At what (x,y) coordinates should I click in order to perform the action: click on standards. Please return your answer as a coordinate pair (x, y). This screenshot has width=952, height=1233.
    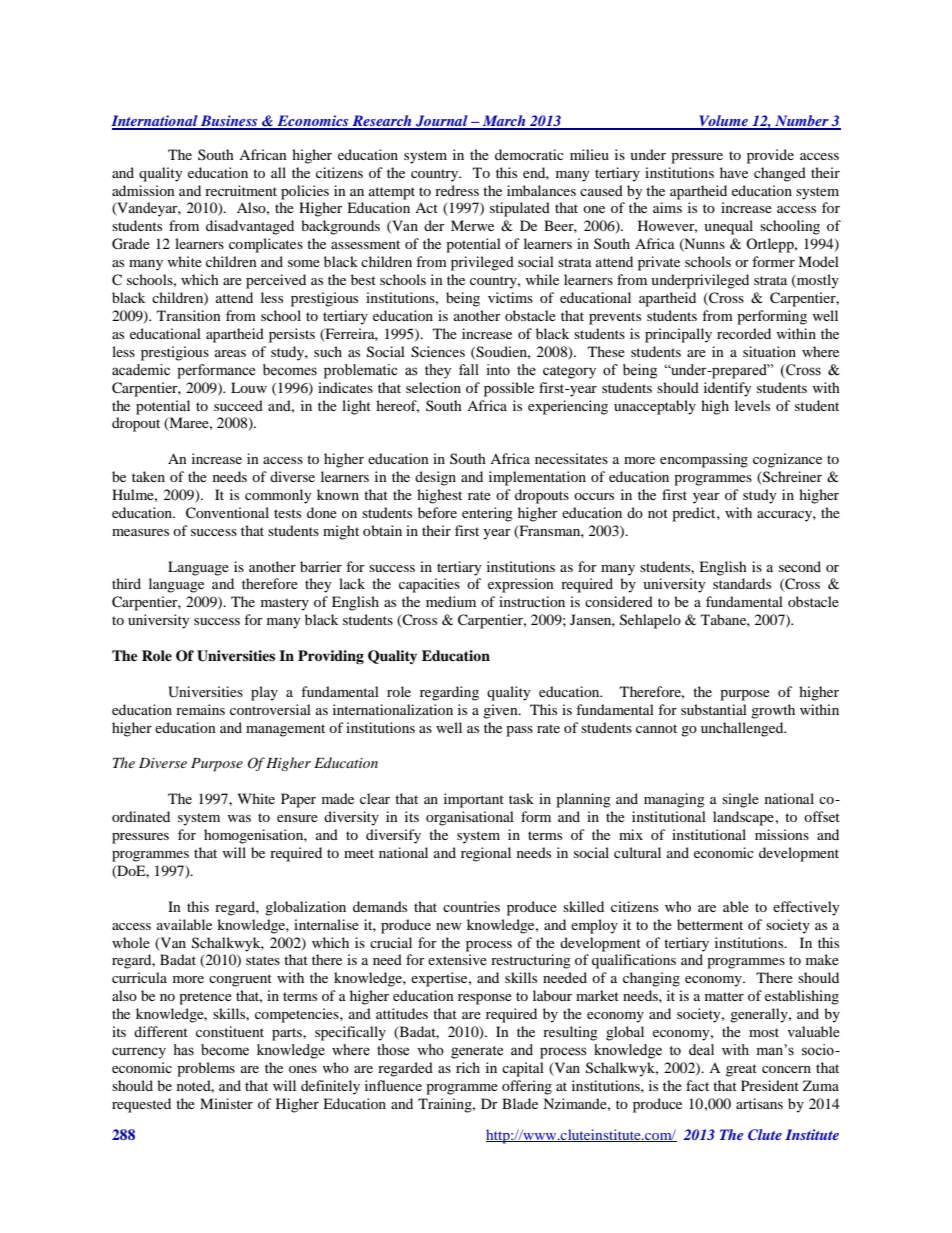
    Looking at the image, I should click on (742, 583).
